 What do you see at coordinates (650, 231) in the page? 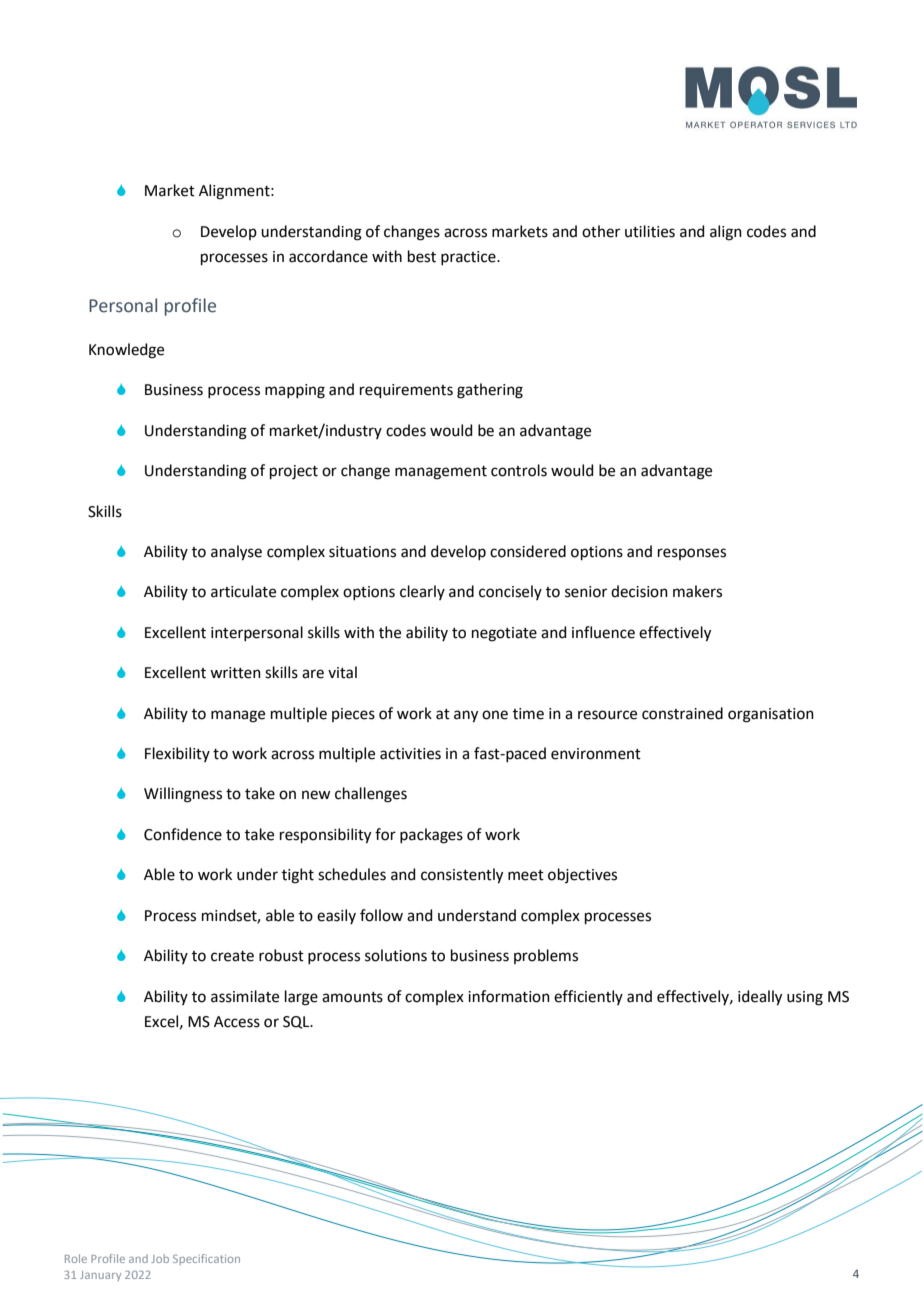
I see `utilities` at bounding box center [650, 231].
